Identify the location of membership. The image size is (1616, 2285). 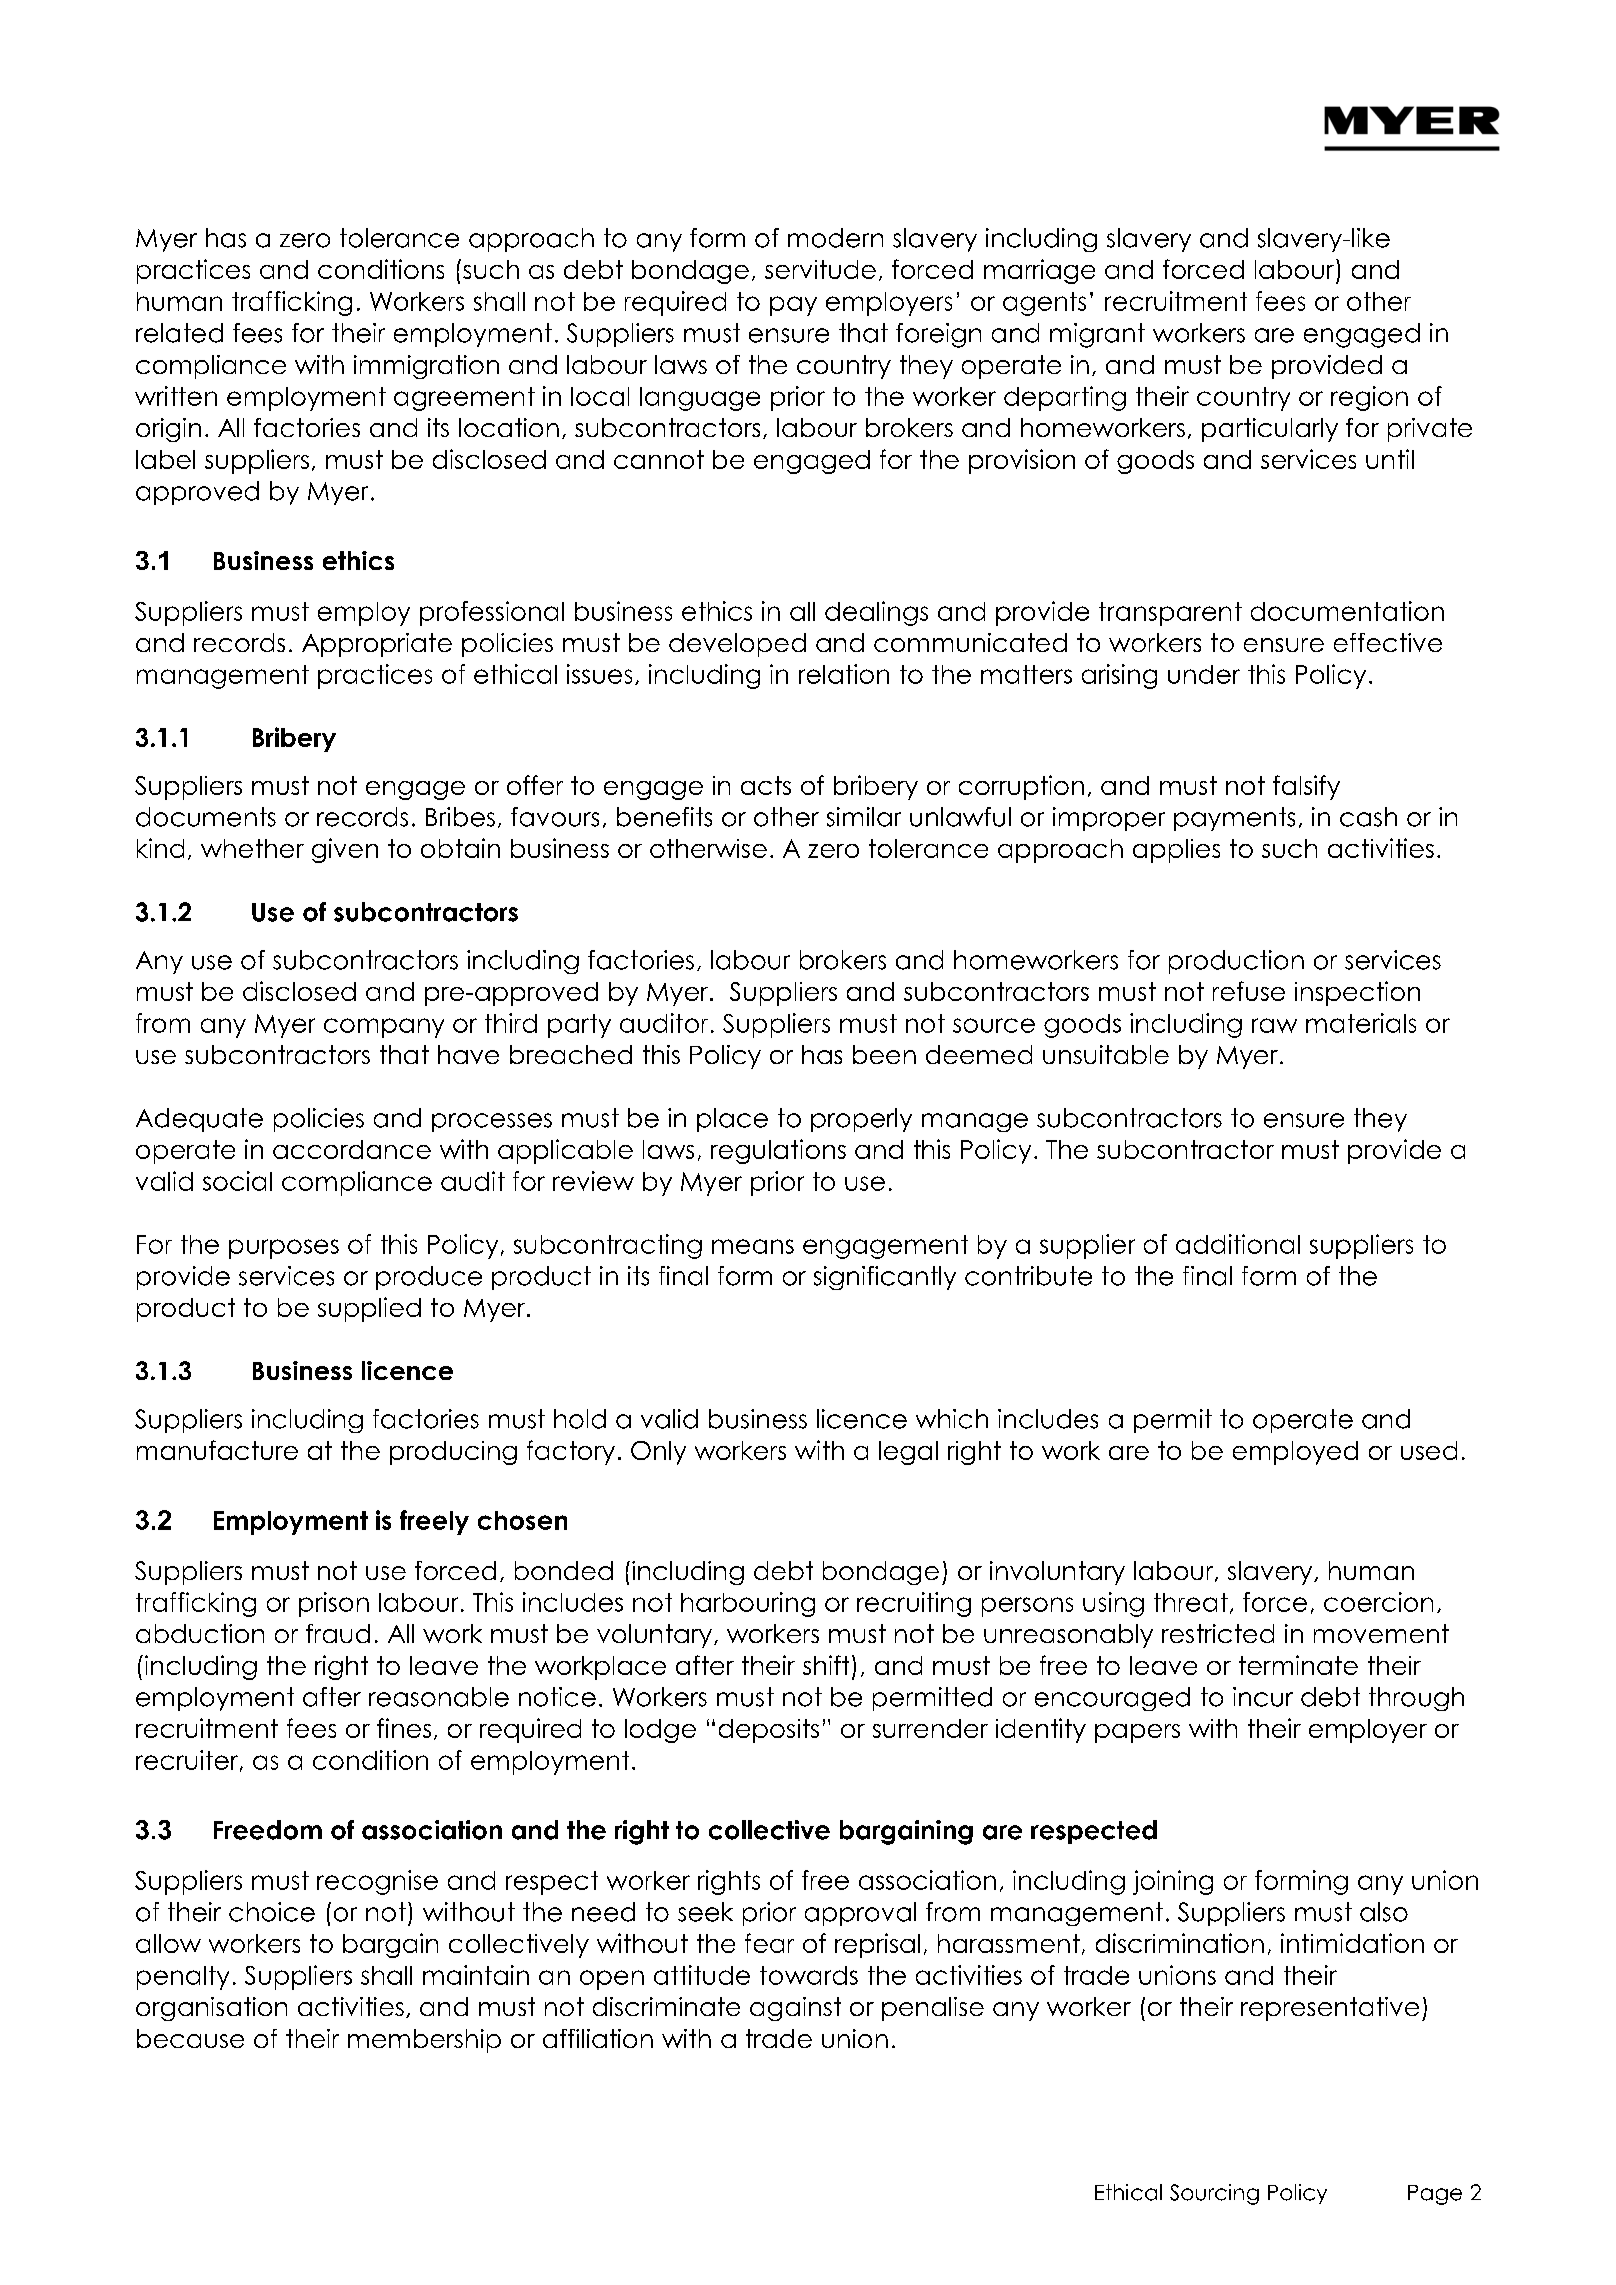
(424, 2041).
